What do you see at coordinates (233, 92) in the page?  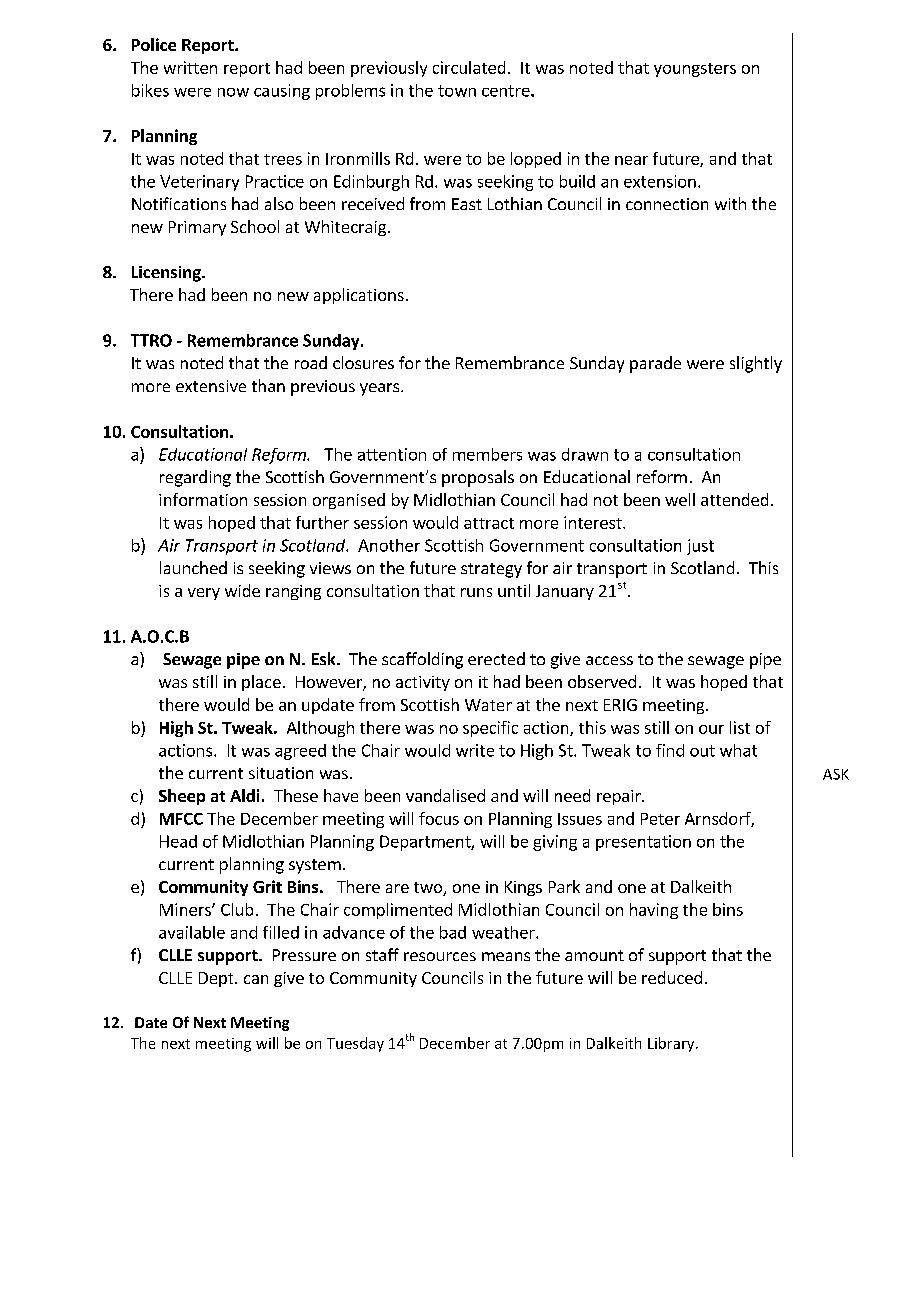 I see `now` at bounding box center [233, 92].
